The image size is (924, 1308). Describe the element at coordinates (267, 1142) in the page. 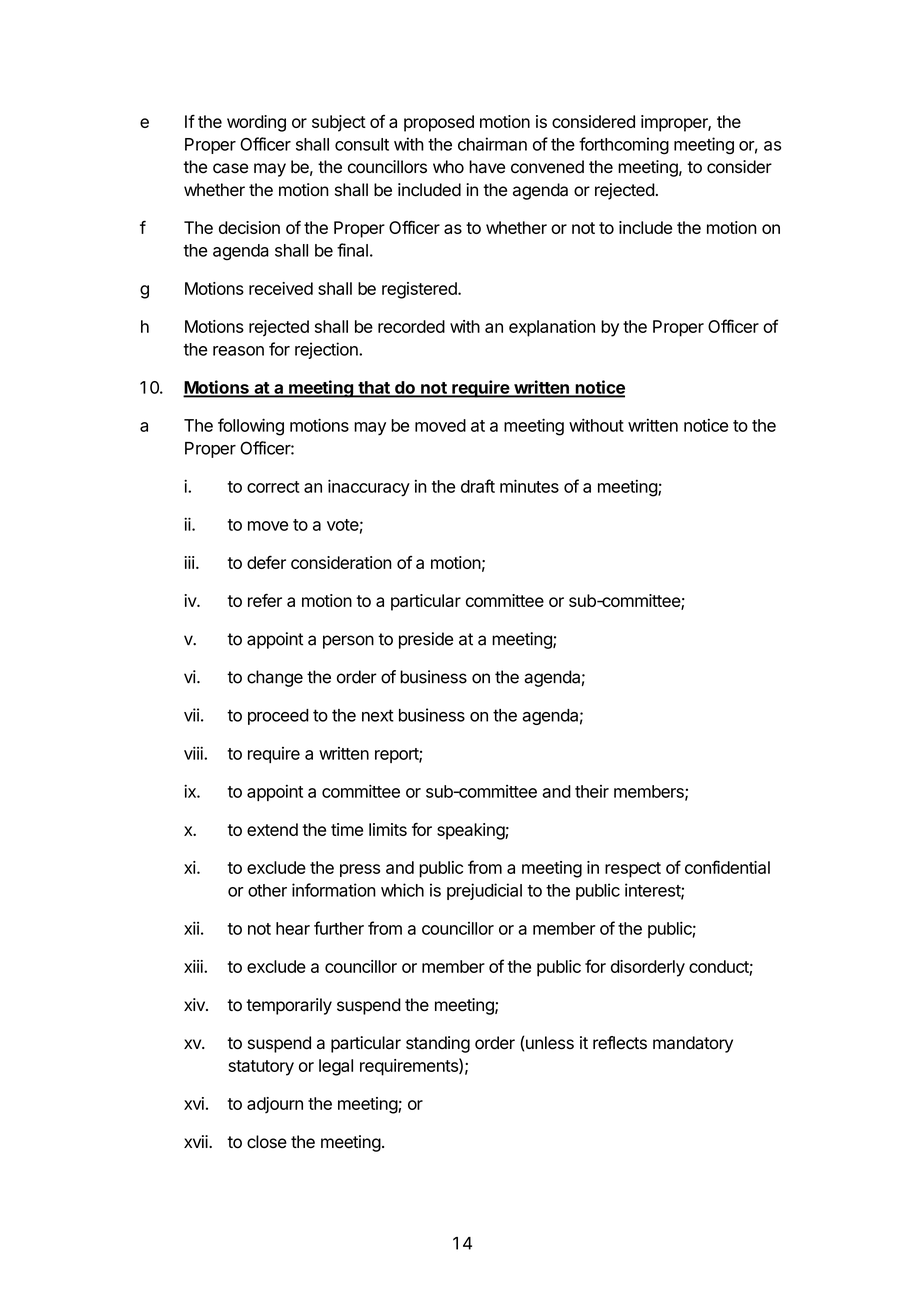

I see `close` at that location.
